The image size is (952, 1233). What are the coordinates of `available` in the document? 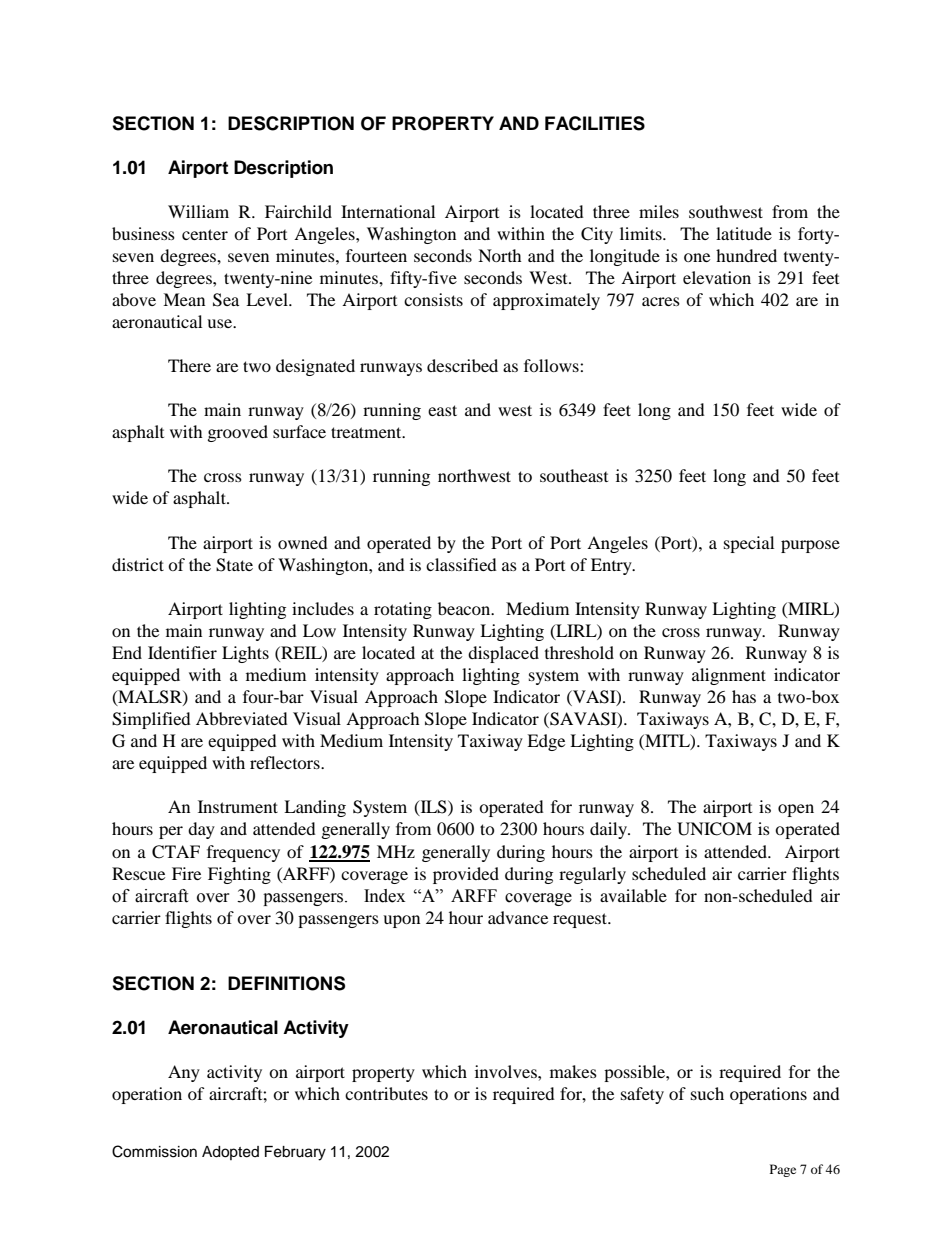 It's located at (633, 895).
